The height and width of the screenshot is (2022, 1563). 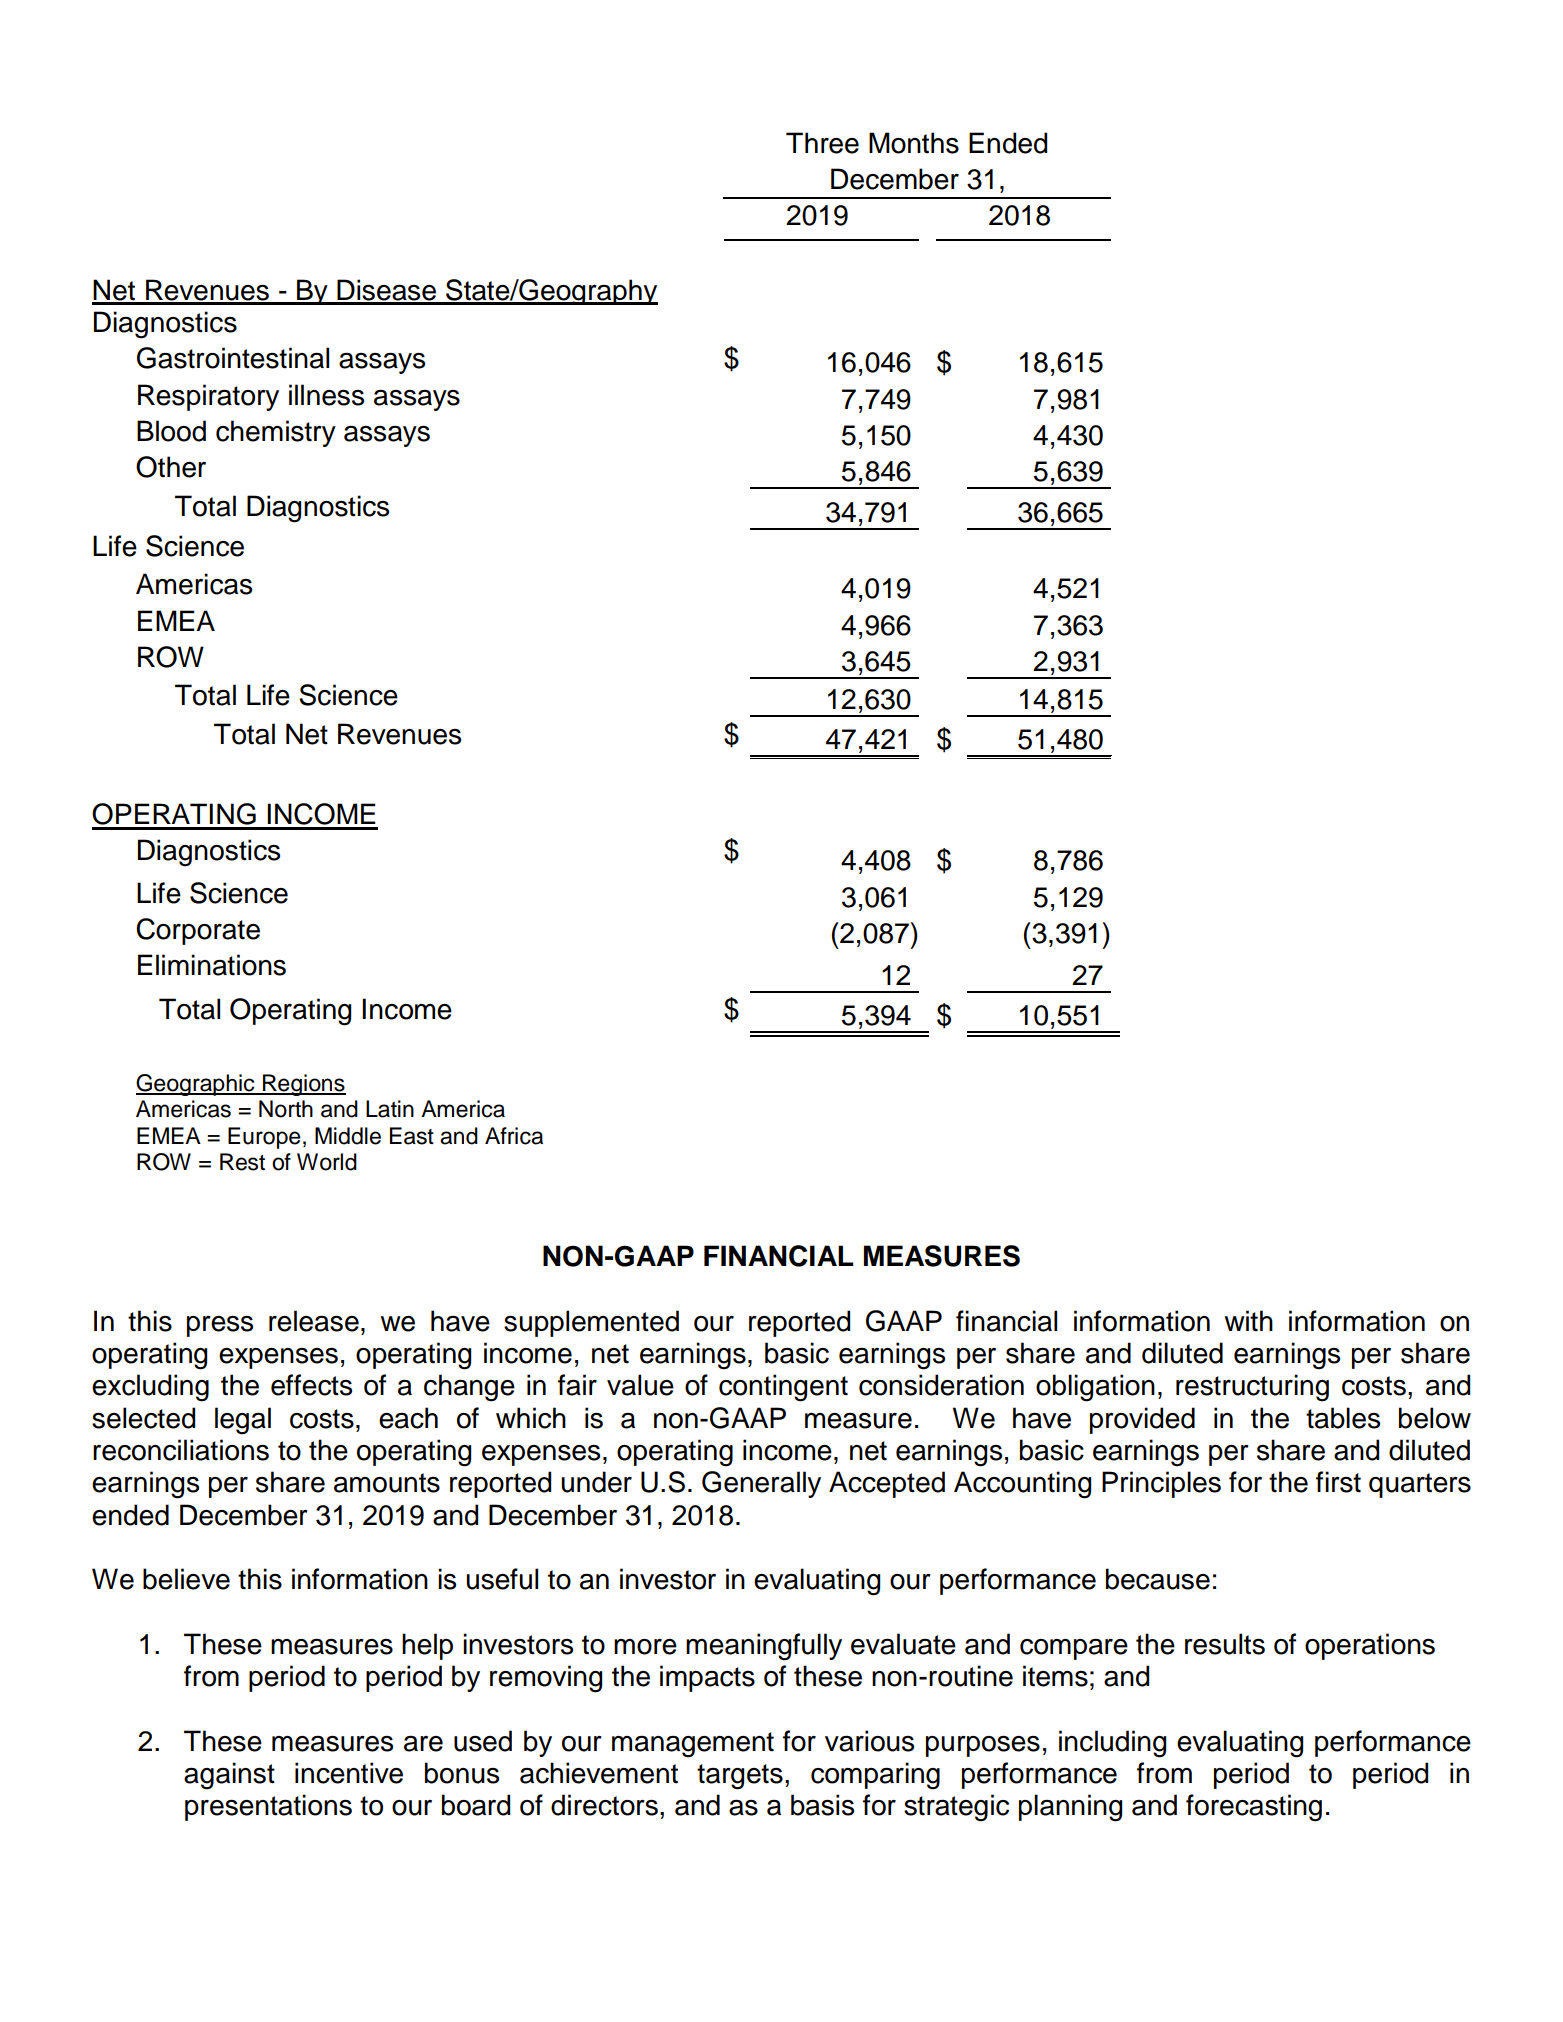 What do you see at coordinates (822, 143) in the screenshot?
I see `Three` at bounding box center [822, 143].
